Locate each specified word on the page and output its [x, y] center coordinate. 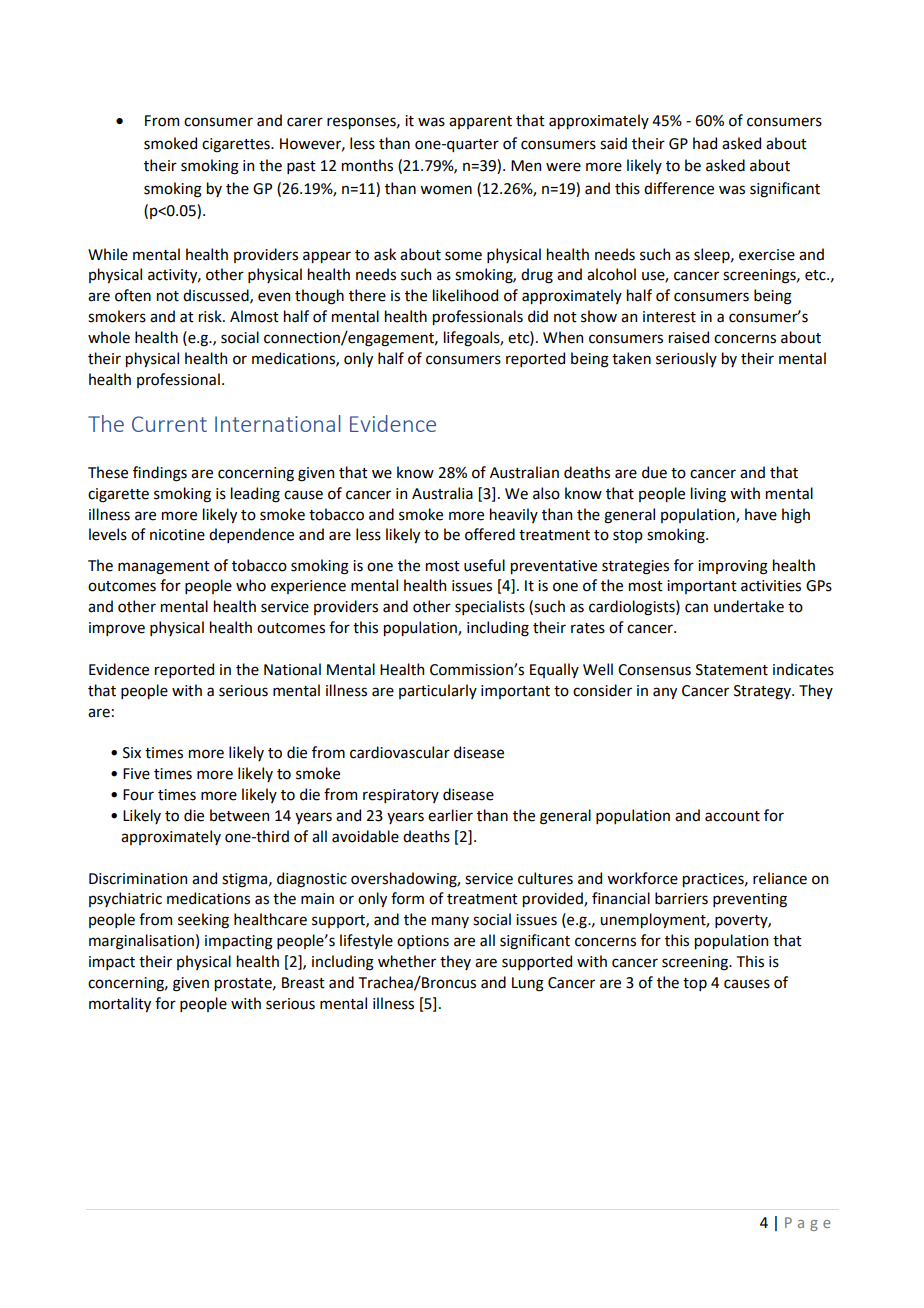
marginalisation [141, 942]
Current [169, 424]
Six [132, 753]
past [301, 167]
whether [407, 961]
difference [679, 188]
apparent [480, 122]
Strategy [763, 692]
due [654, 472]
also [546, 493]
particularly [438, 691]
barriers [681, 898]
